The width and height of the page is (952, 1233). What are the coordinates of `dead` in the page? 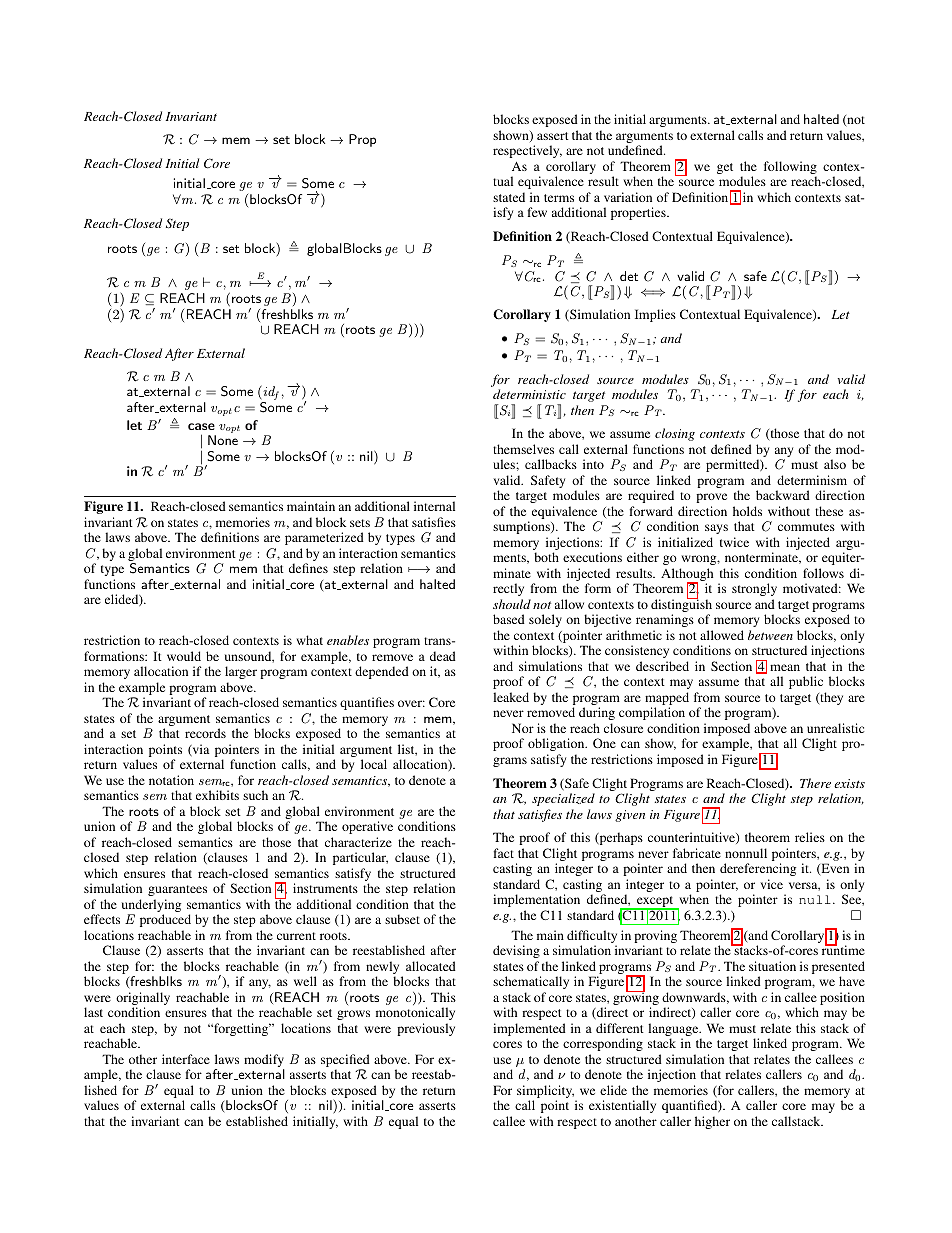 It's located at (443, 656).
